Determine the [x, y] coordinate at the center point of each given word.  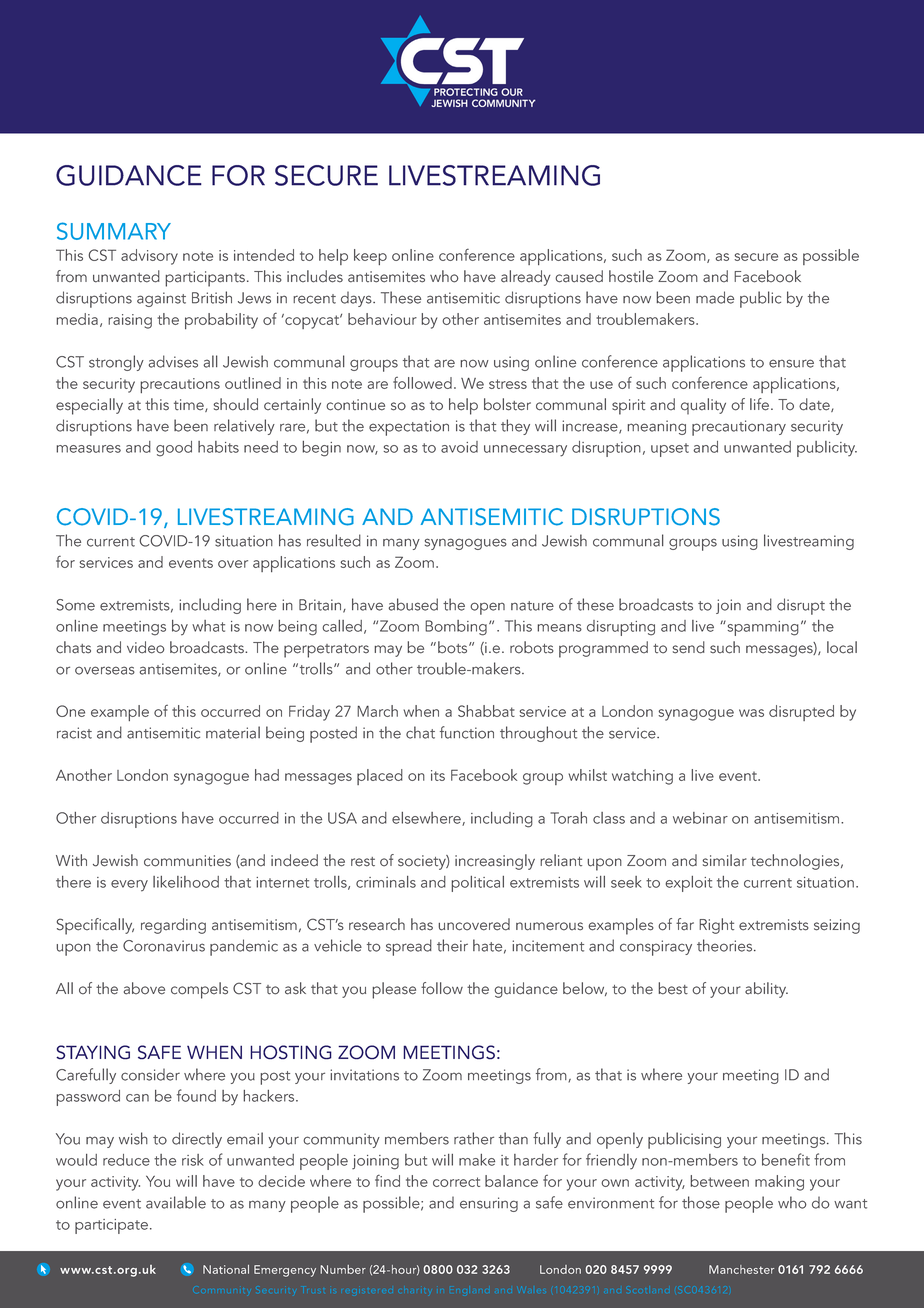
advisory [149, 257]
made [715, 297]
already [526, 278]
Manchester [741, 1269]
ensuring [489, 1204]
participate [111, 1226]
